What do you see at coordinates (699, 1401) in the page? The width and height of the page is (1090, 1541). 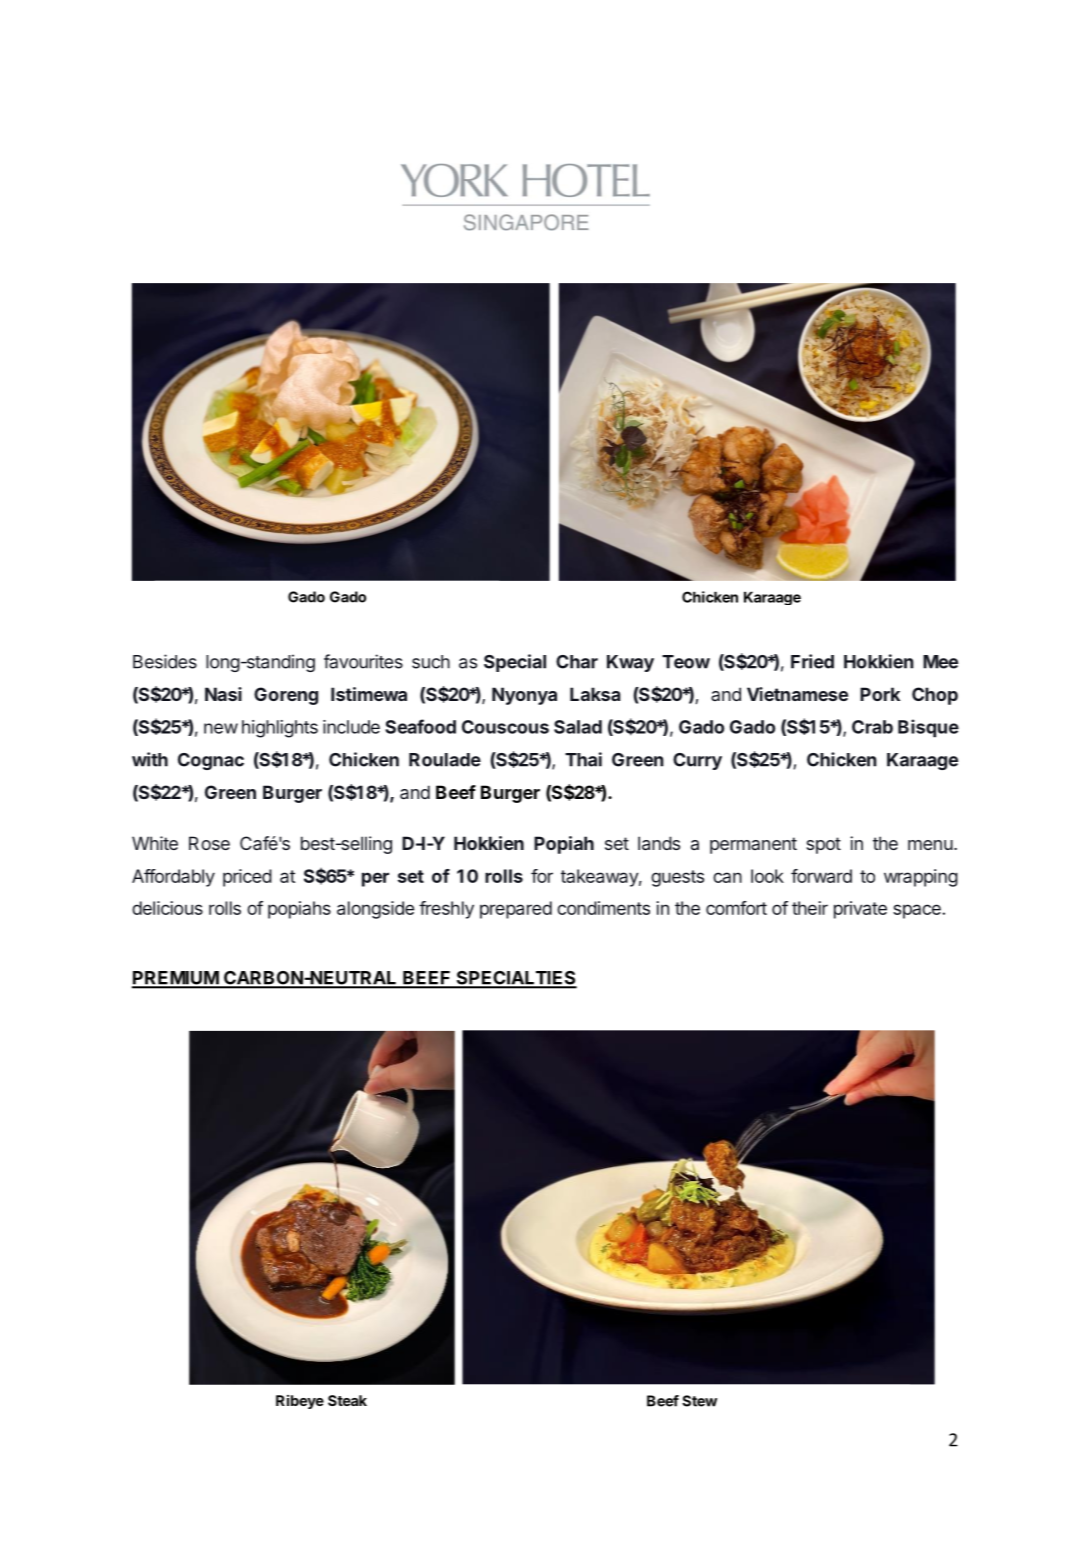 I see `Stew` at bounding box center [699, 1401].
